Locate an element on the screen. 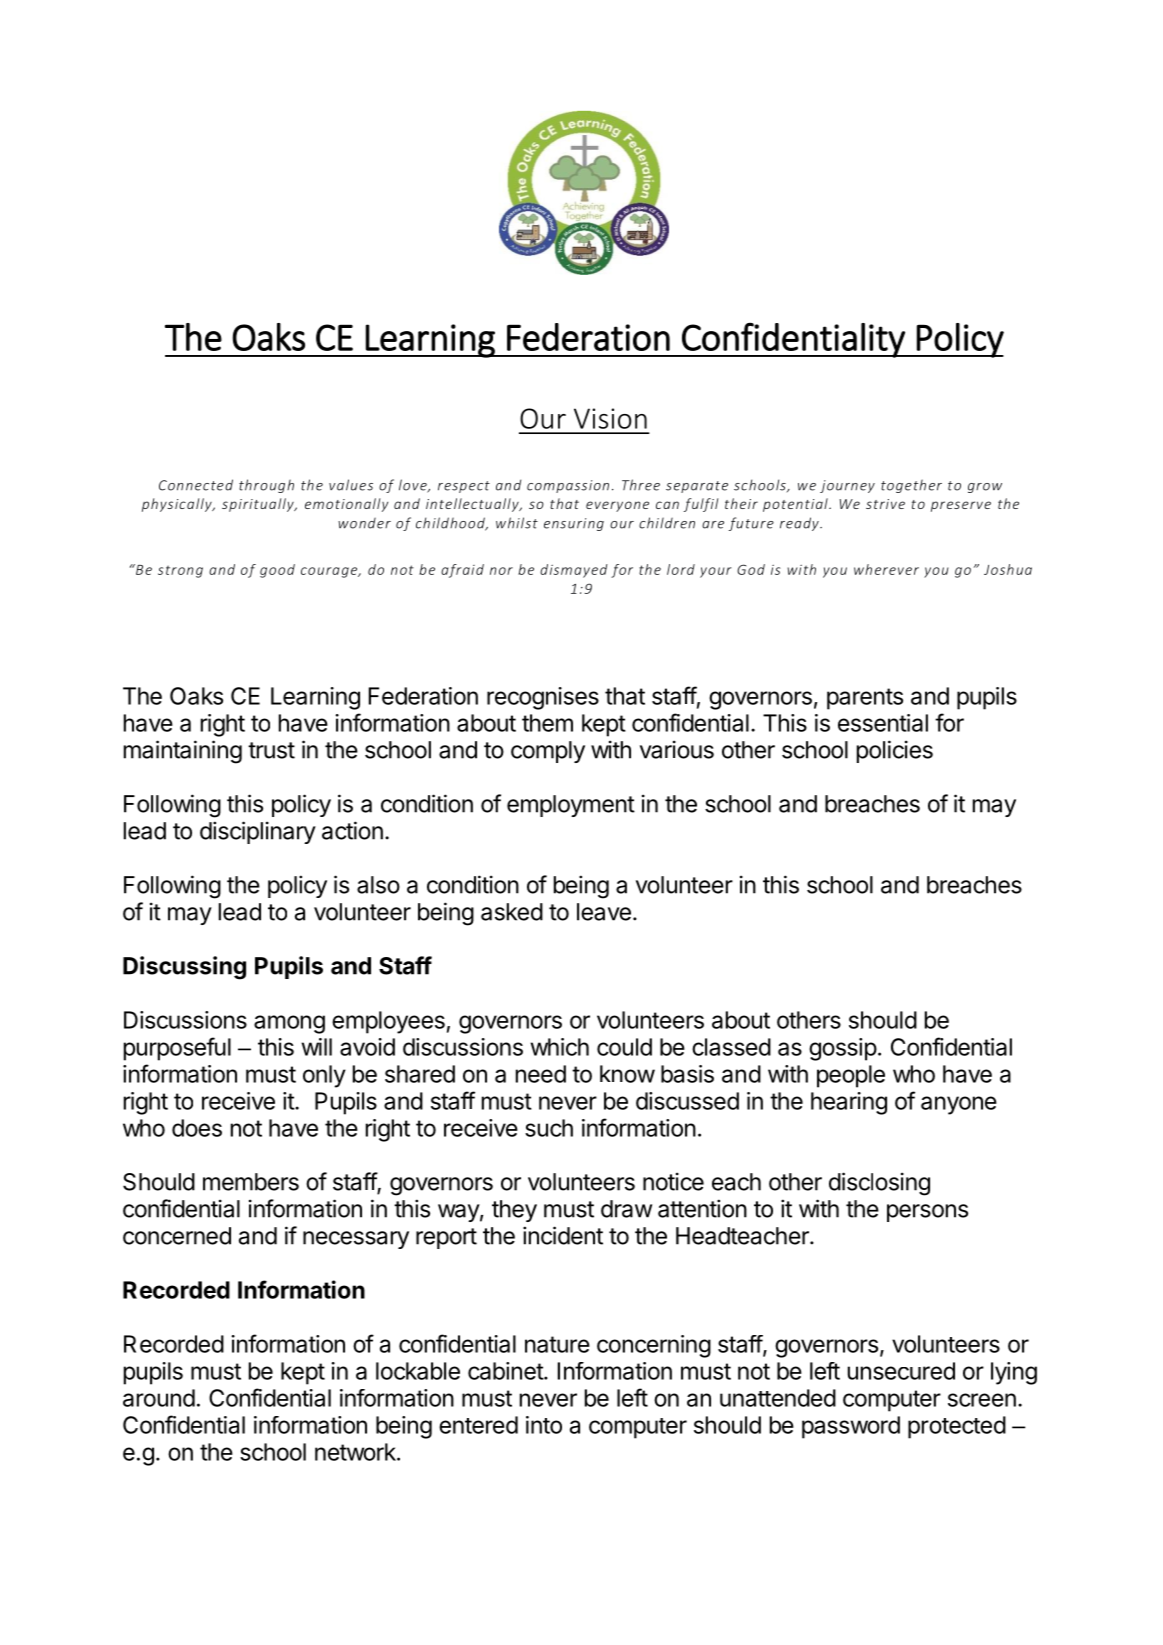 The width and height of the screenshot is (1163, 1645). gossip is located at coordinates (843, 1049).
